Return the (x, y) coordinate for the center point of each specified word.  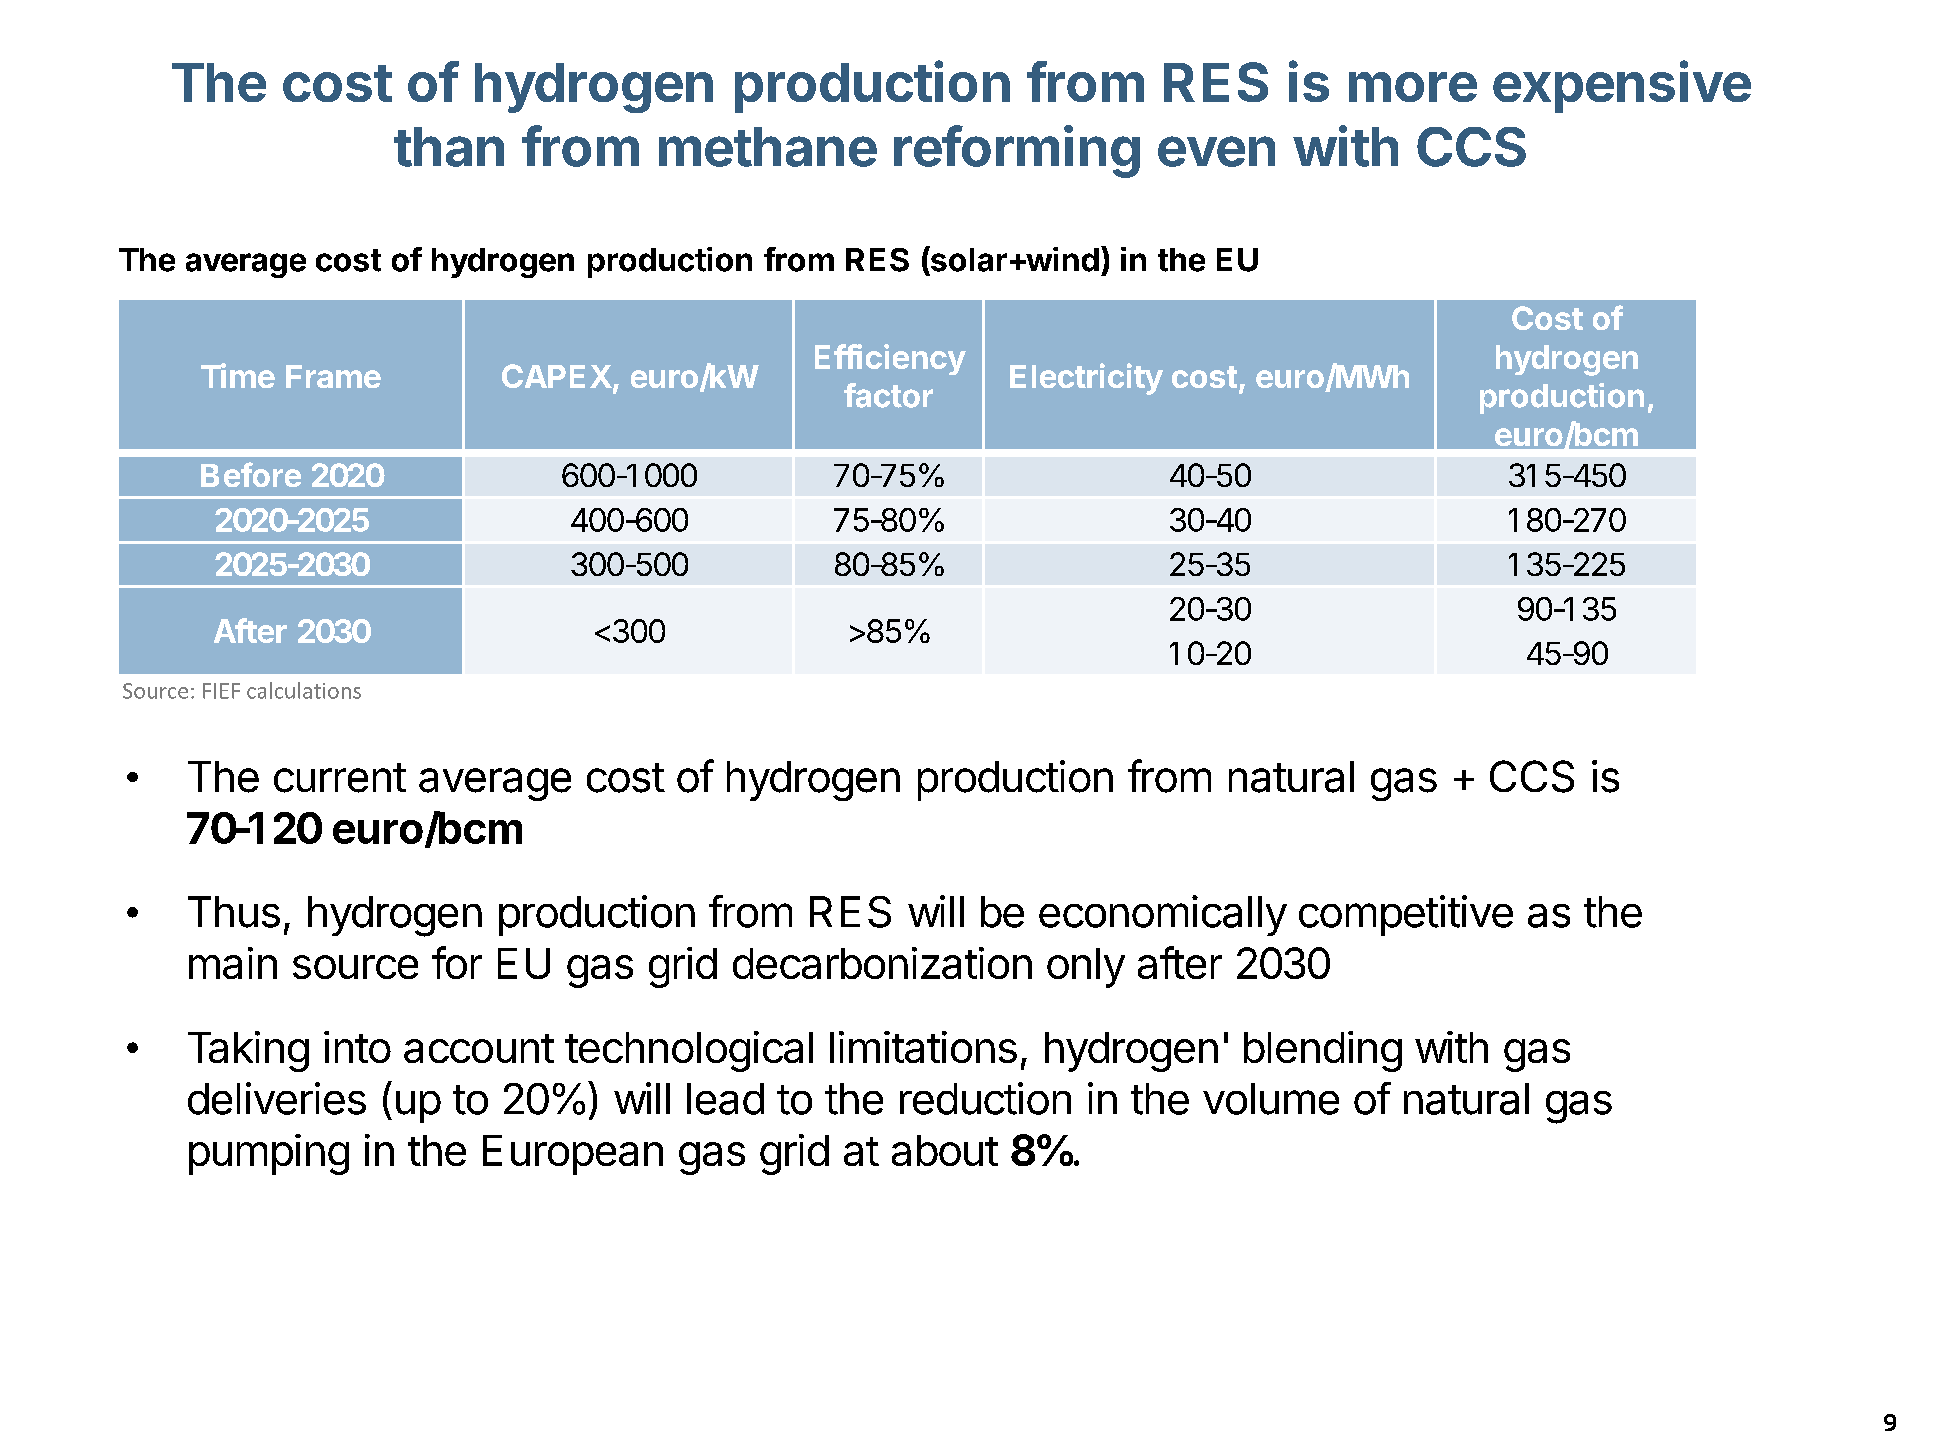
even (1216, 151)
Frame (333, 376)
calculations (304, 690)
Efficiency (890, 359)
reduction (985, 1098)
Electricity (1086, 379)
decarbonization (882, 963)
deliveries (277, 1098)
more (1413, 87)
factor (888, 395)
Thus (234, 912)
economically (1163, 915)
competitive (1406, 915)
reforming (1017, 151)
